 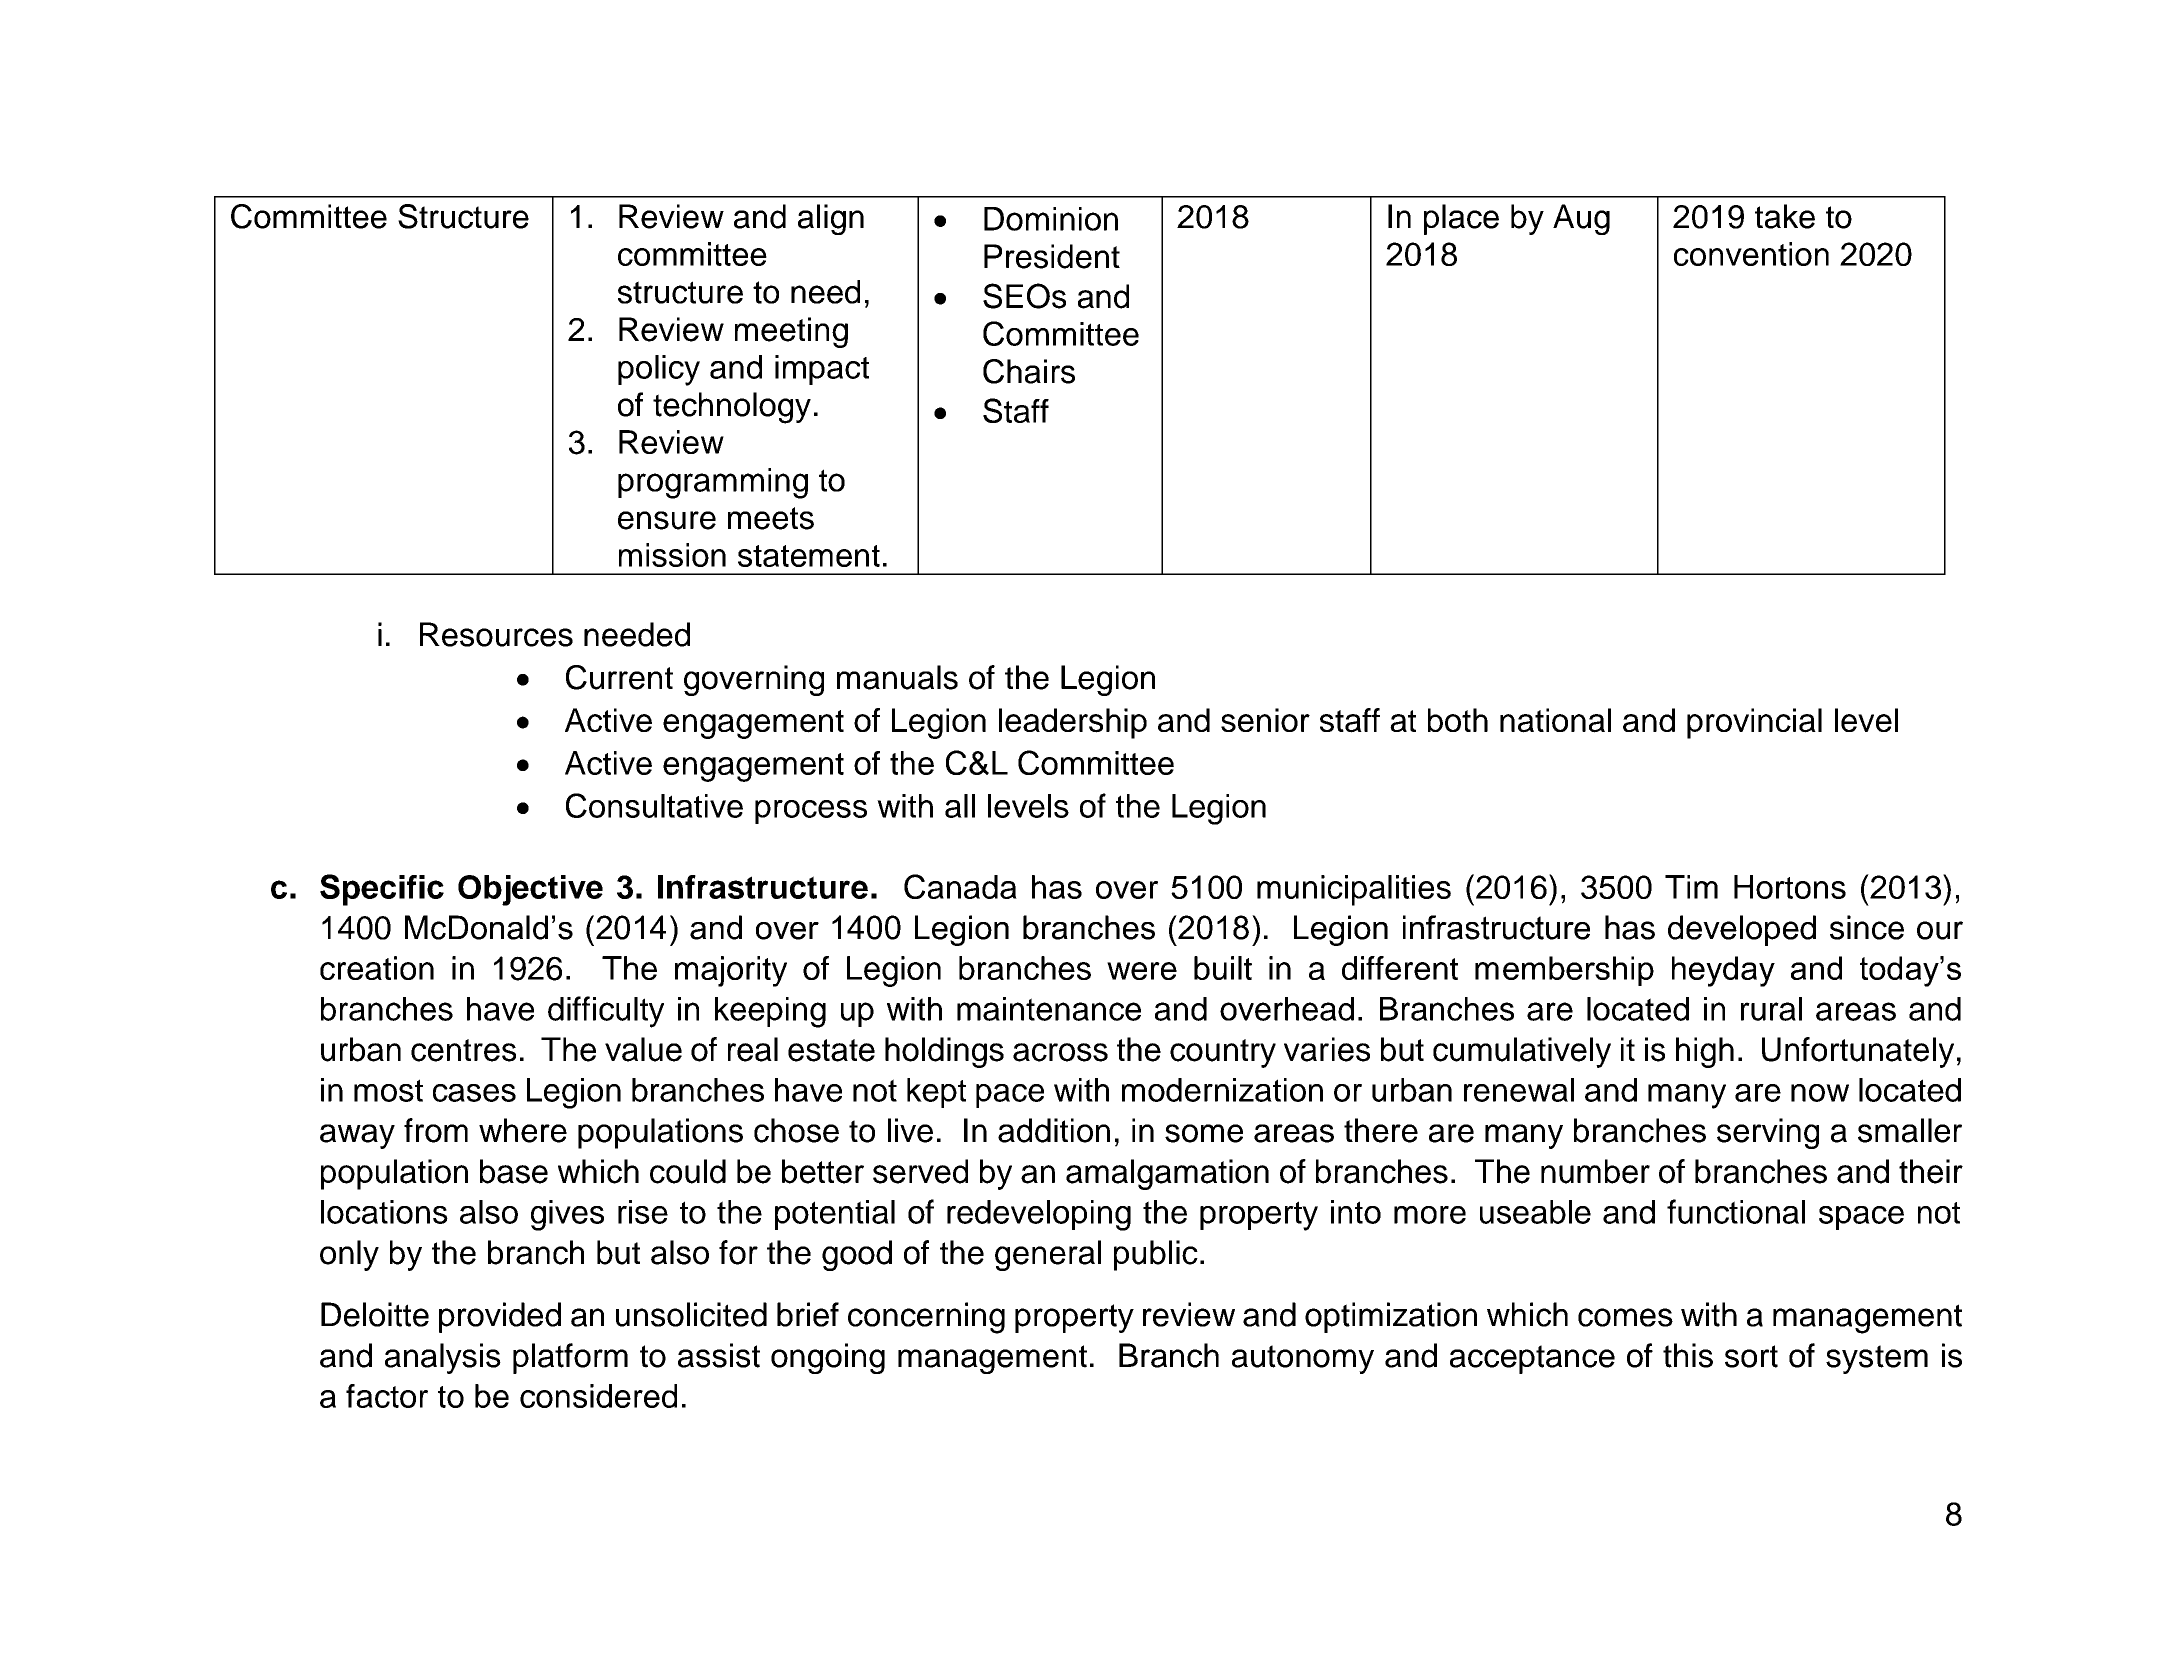 I want to click on Resources, so click(x=496, y=634).
